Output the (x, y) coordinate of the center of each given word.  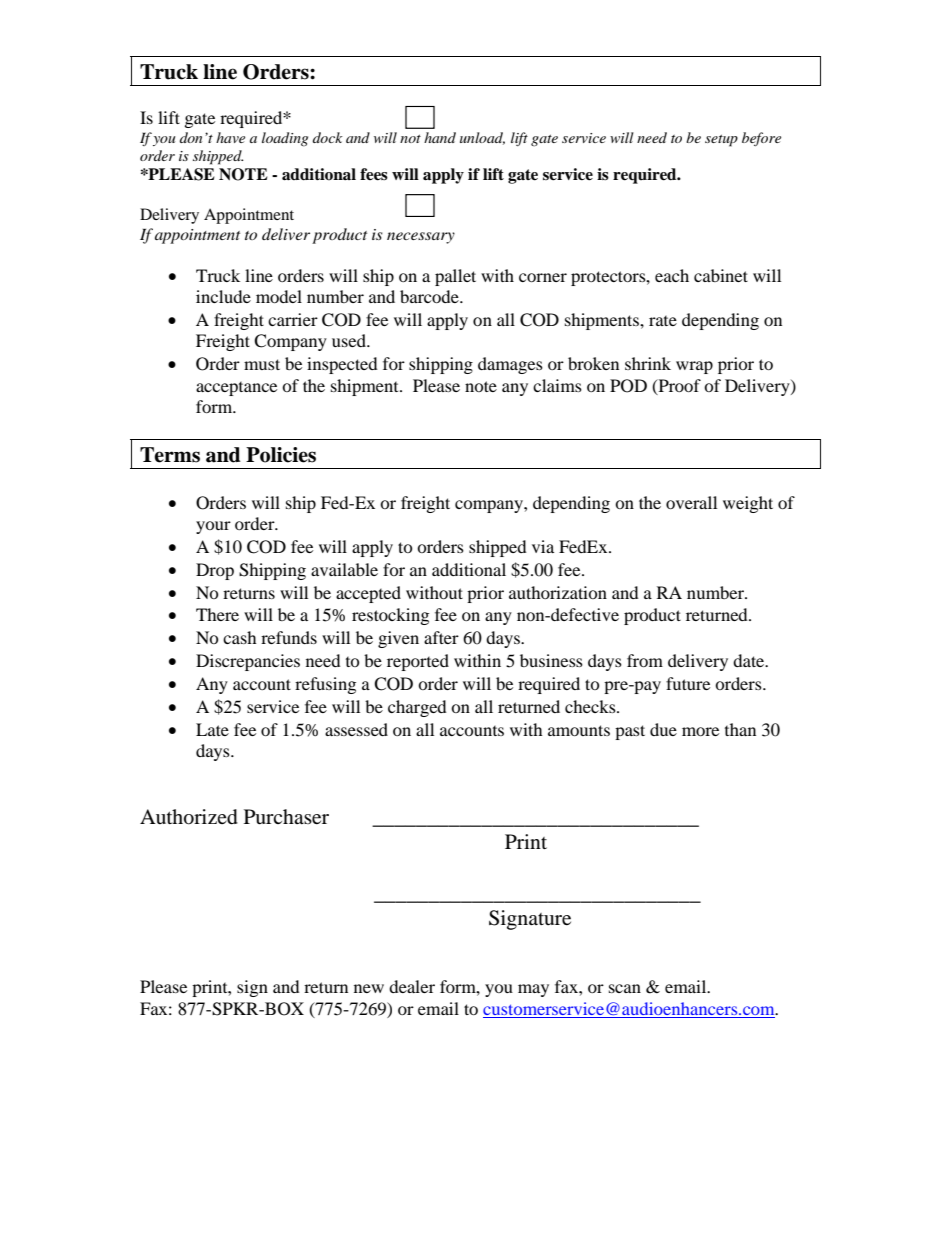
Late (212, 729)
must (262, 364)
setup (721, 141)
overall (691, 502)
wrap (694, 367)
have (230, 137)
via (543, 546)
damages (510, 365)
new (369, 988)
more (700, 731)
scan (625, 988)
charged (417, 708)
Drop (215, 571)
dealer (412, 986)
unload (482, 138)
